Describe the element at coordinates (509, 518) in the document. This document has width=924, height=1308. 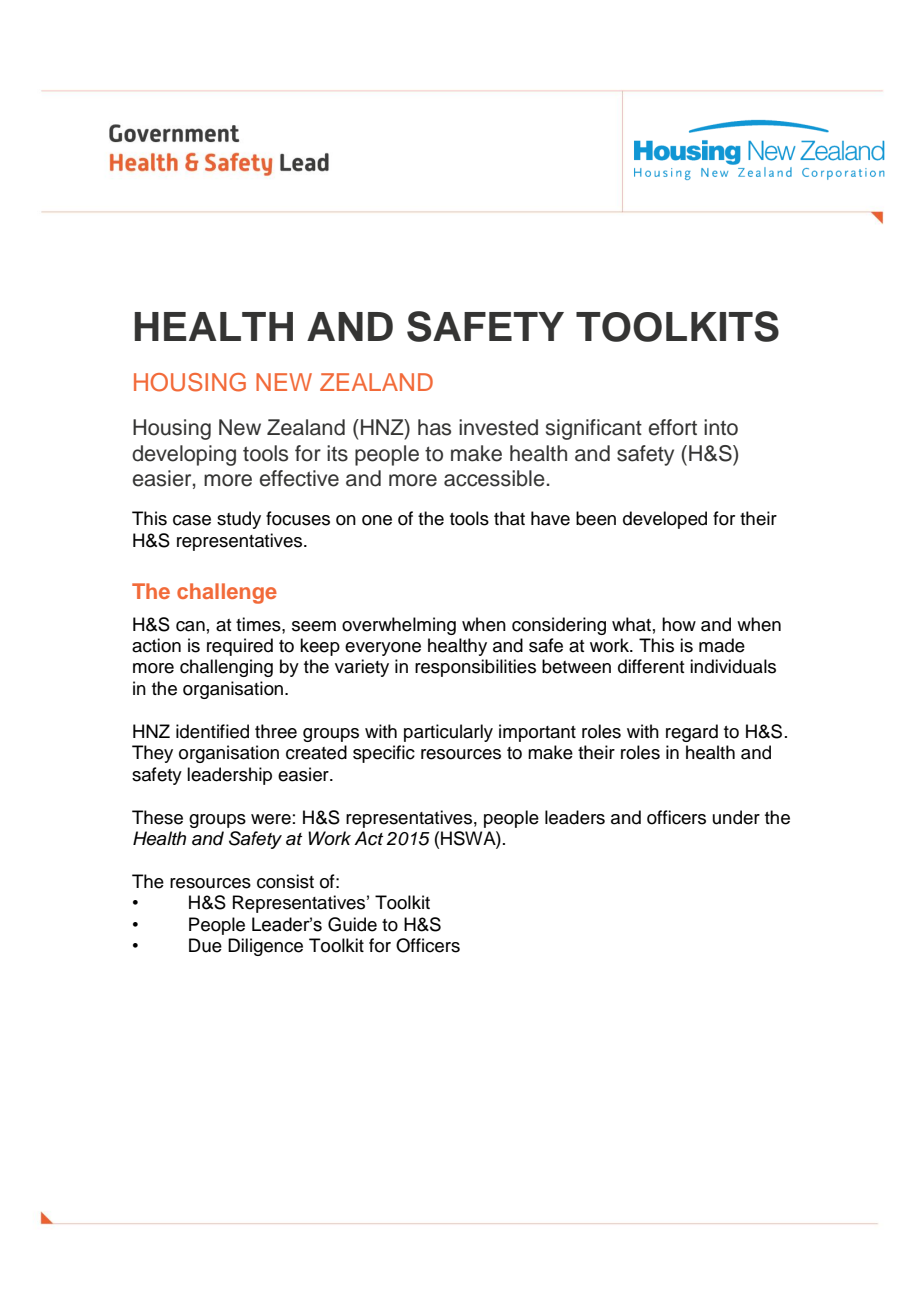
I see `that` at that location.
